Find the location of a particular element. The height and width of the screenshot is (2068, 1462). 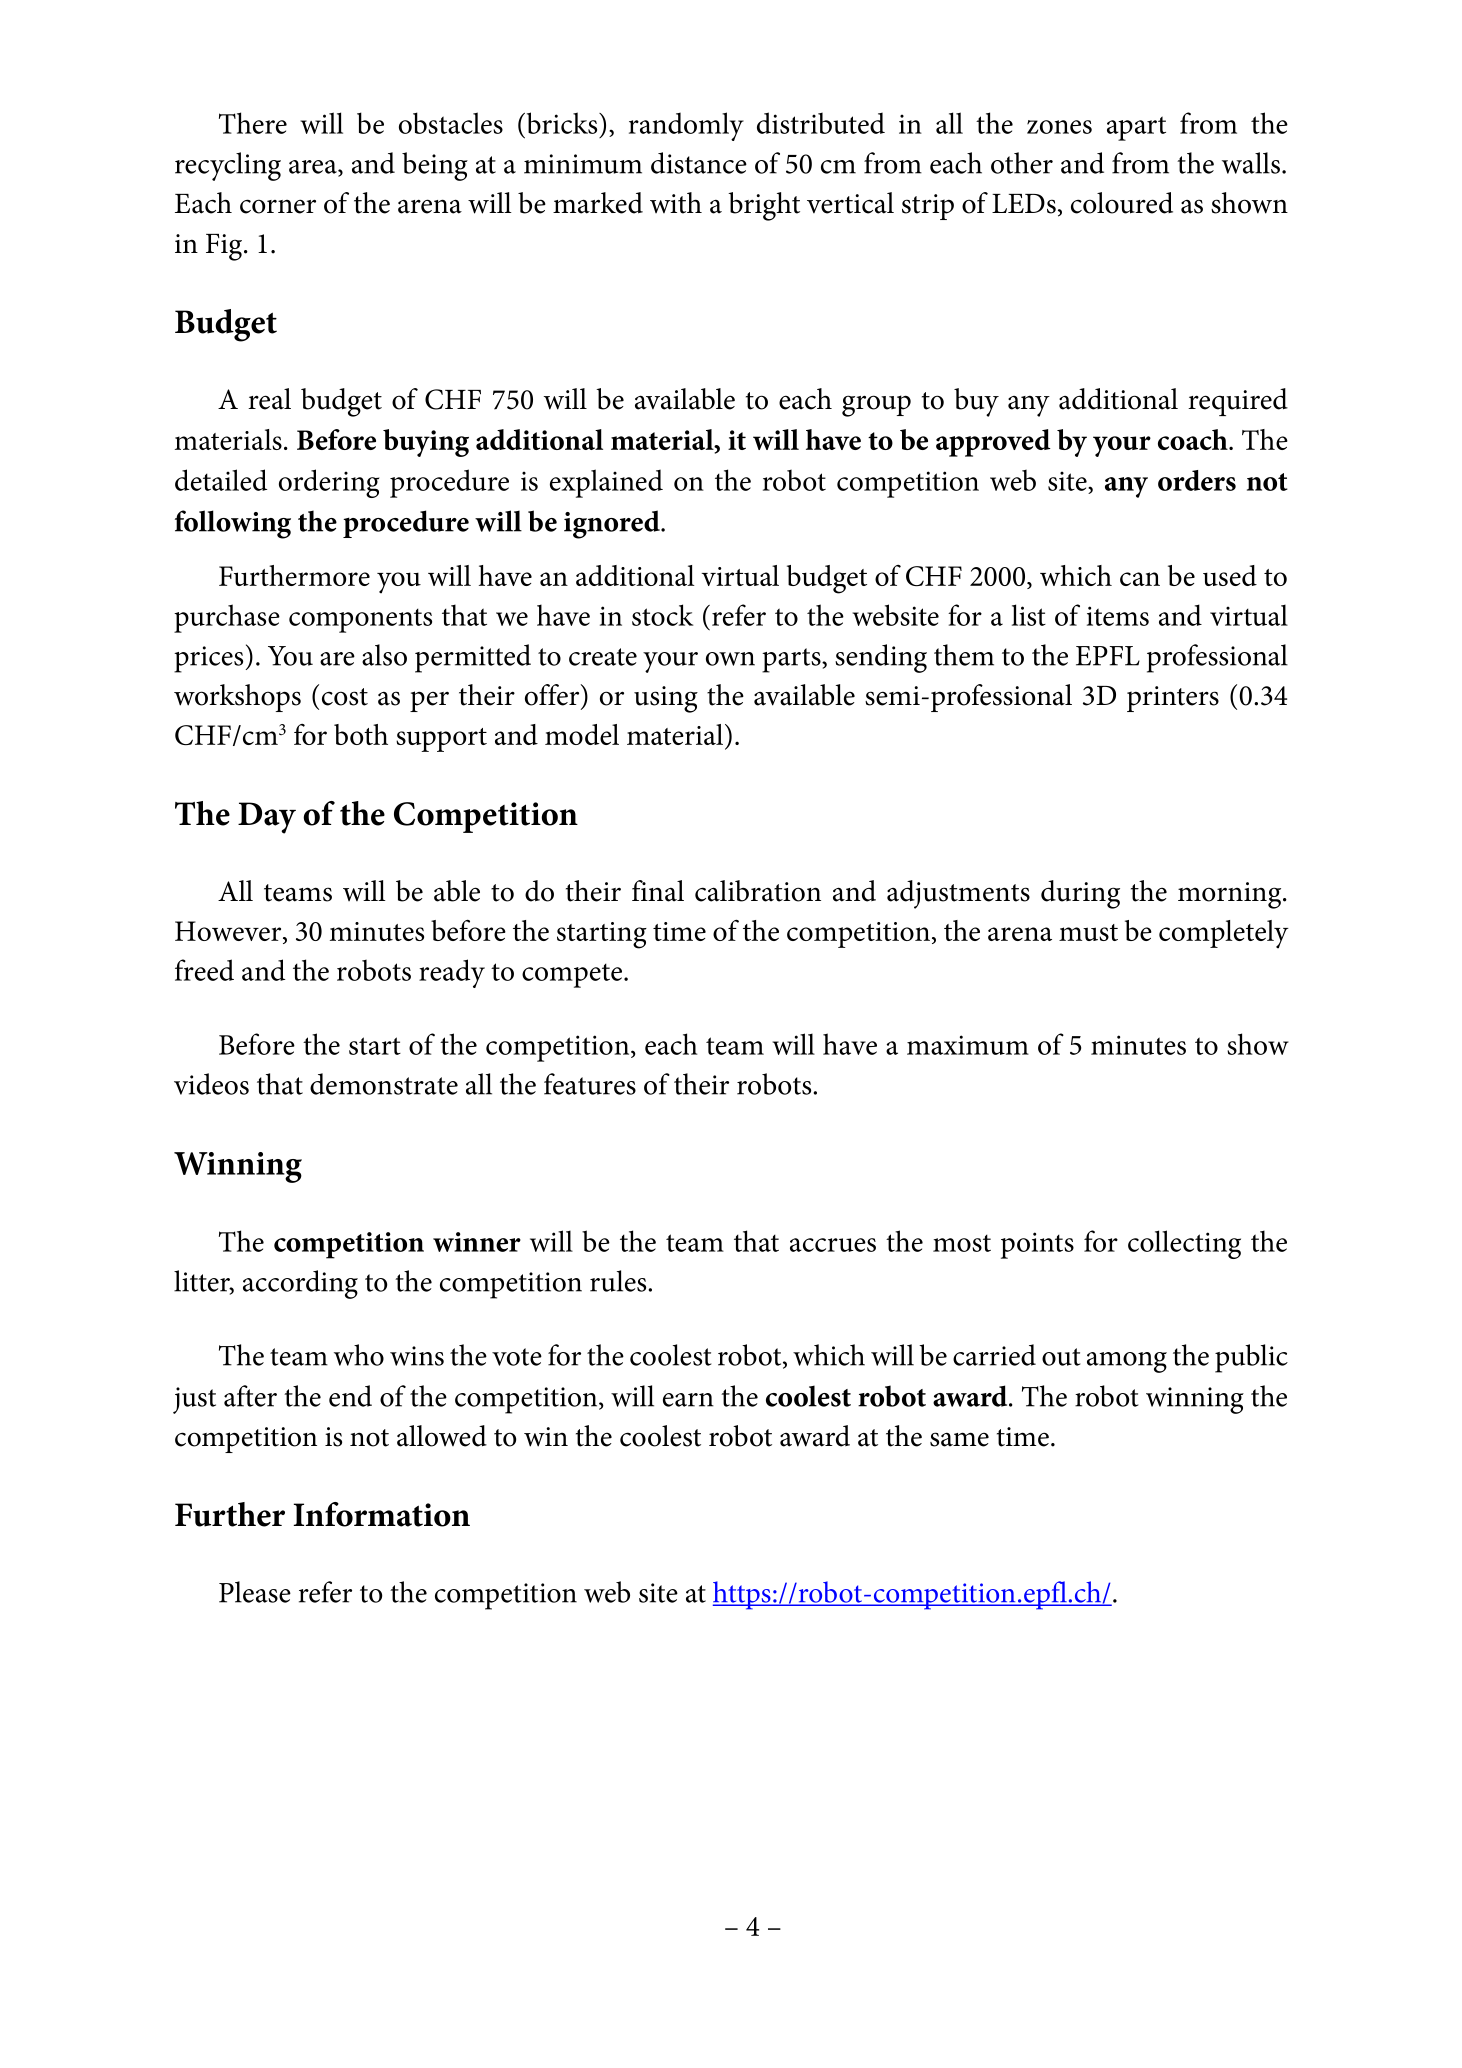

during is located at coordinates (1080, 894).
